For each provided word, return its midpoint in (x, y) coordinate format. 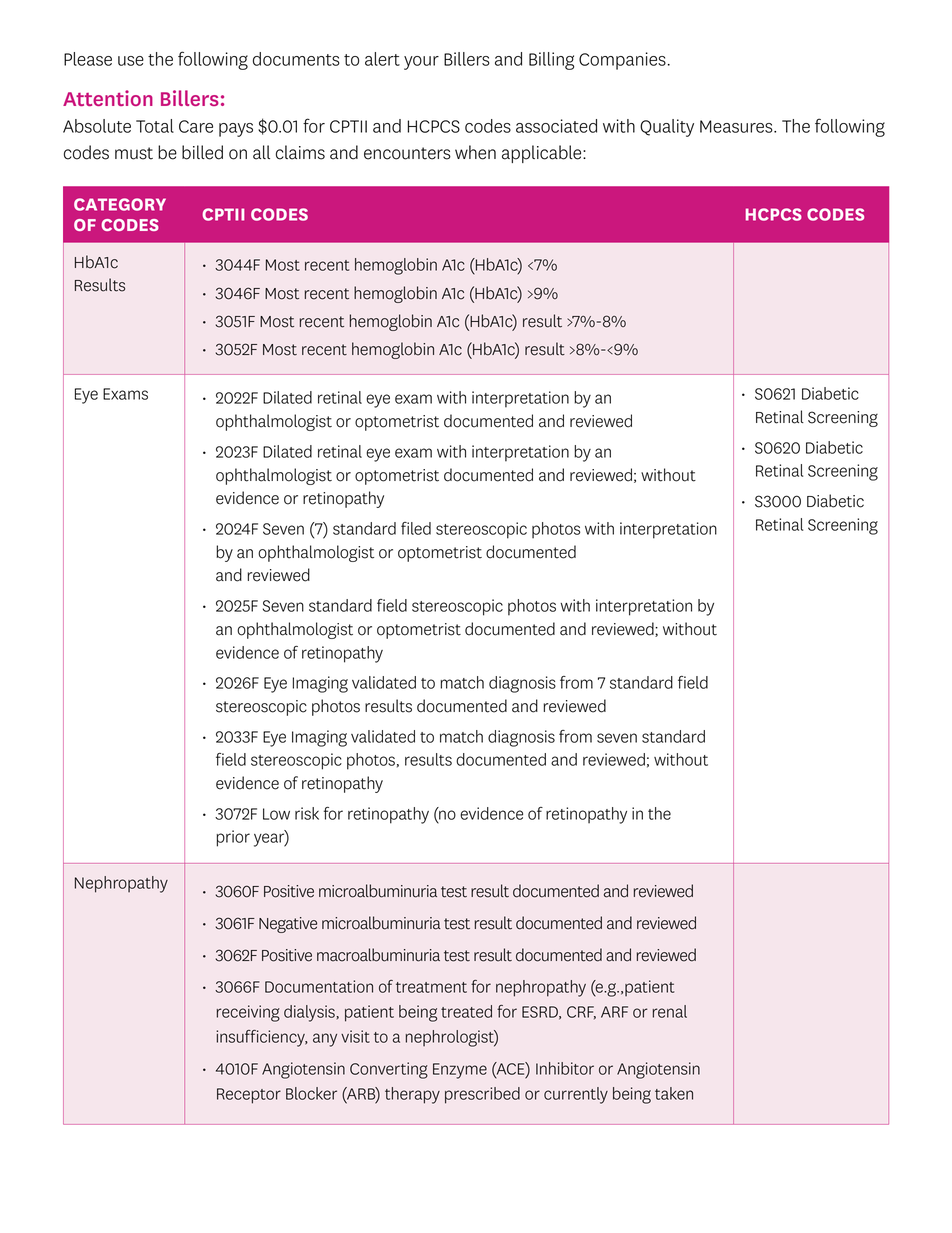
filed (416, 528)
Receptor (249, 1096)
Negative (288, 925)
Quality (667, 128)
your (421, 63)
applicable (543, 154)
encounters (407, 153)
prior (233, 838)
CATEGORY (120, 204)
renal (670, 1011)
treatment (431, 987)
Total (155, 126)
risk (307, 813)
